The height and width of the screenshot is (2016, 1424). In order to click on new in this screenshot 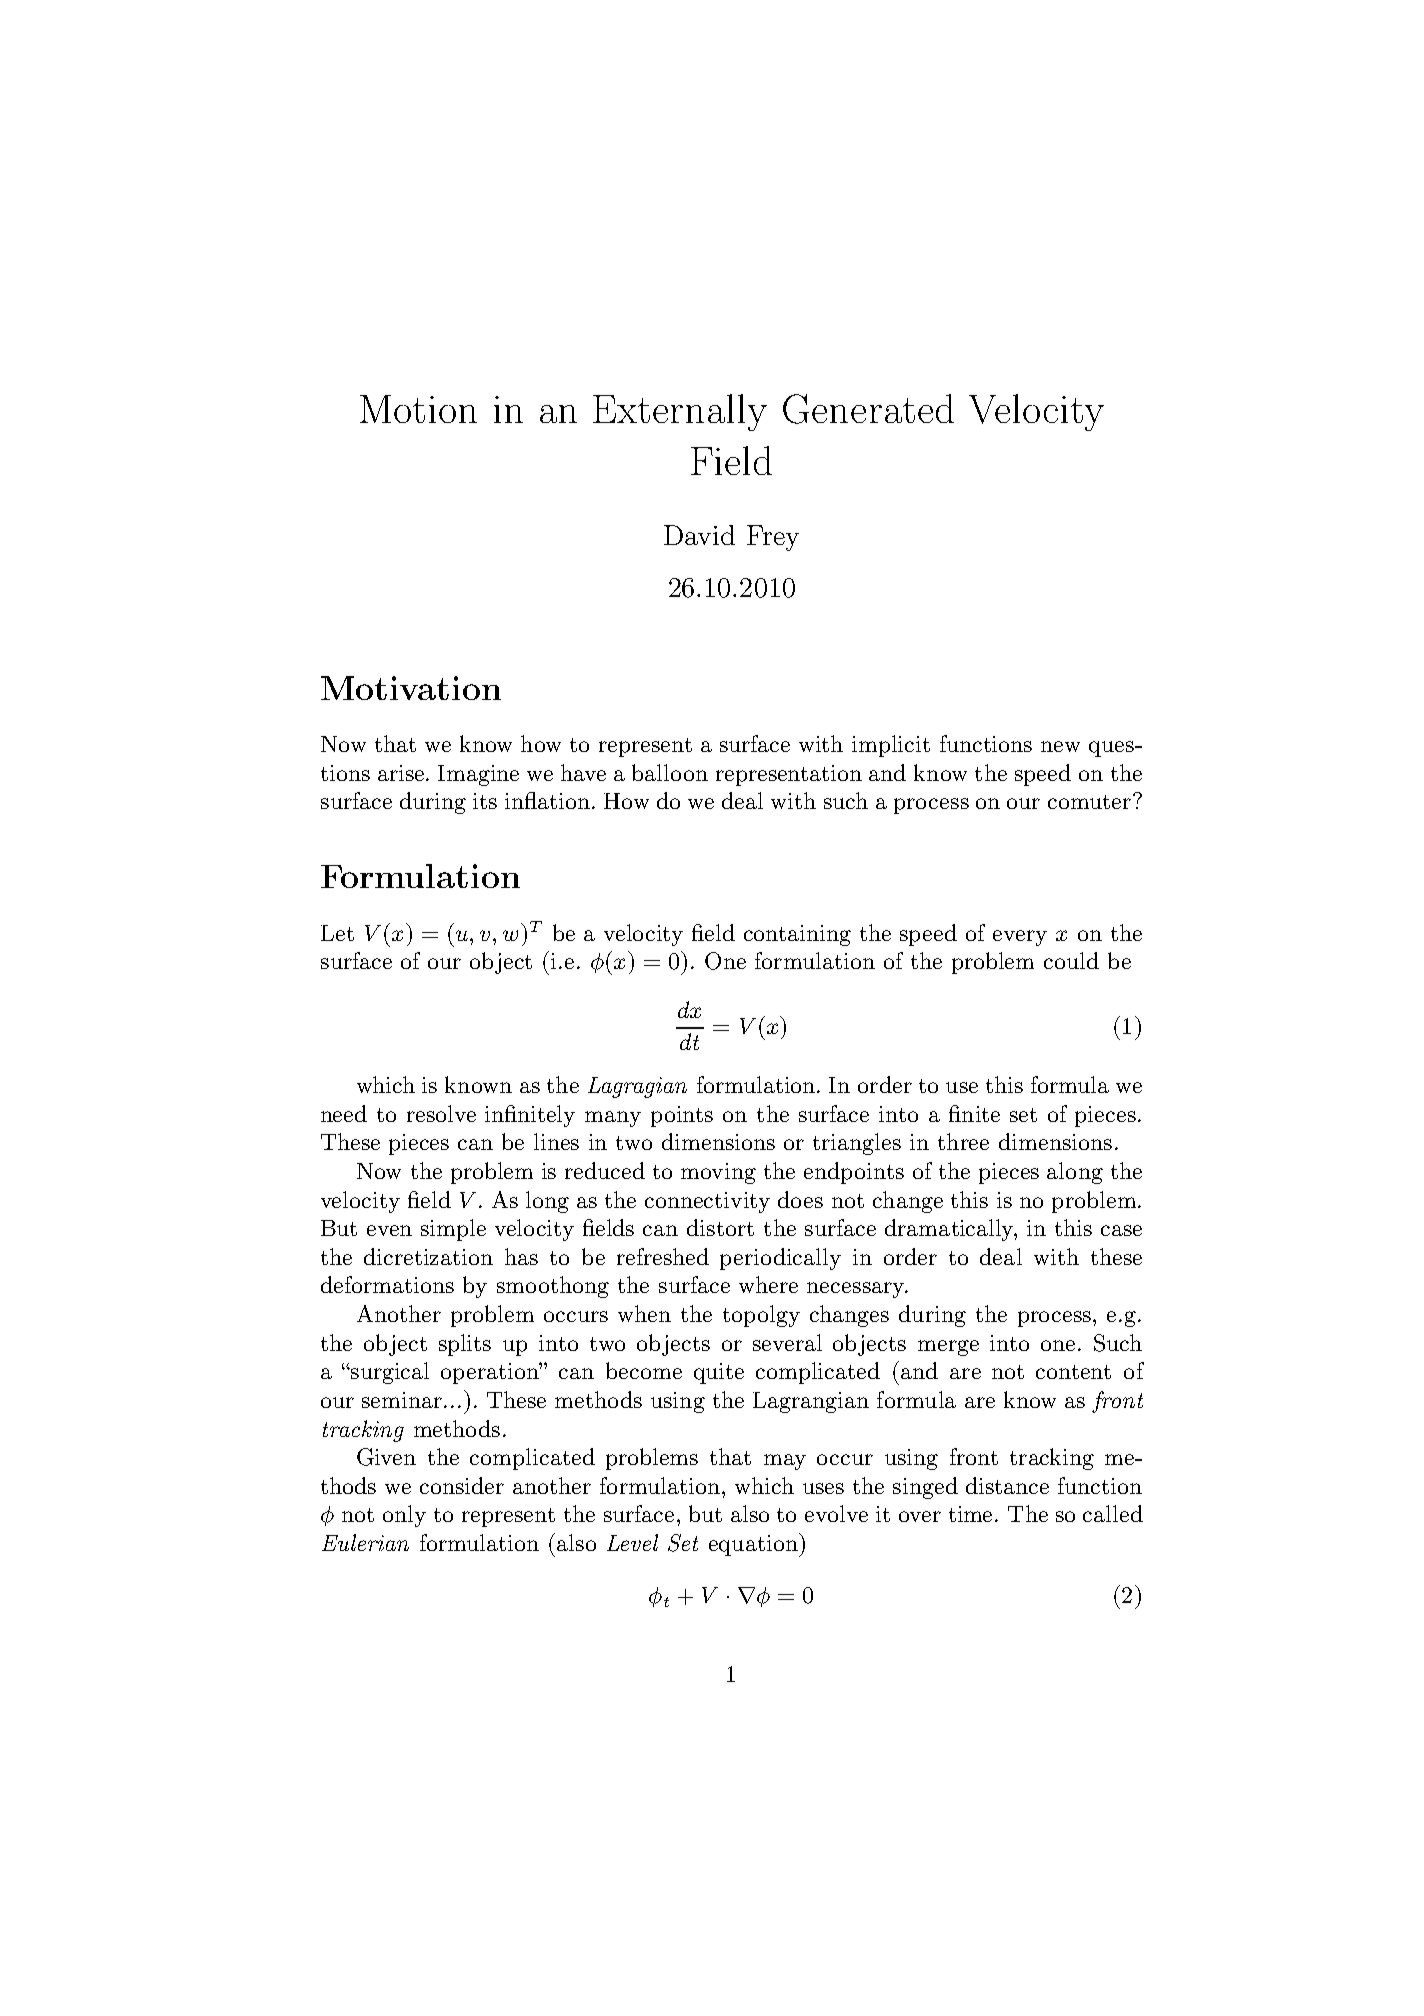, I will do `click(1060, 746)`.
